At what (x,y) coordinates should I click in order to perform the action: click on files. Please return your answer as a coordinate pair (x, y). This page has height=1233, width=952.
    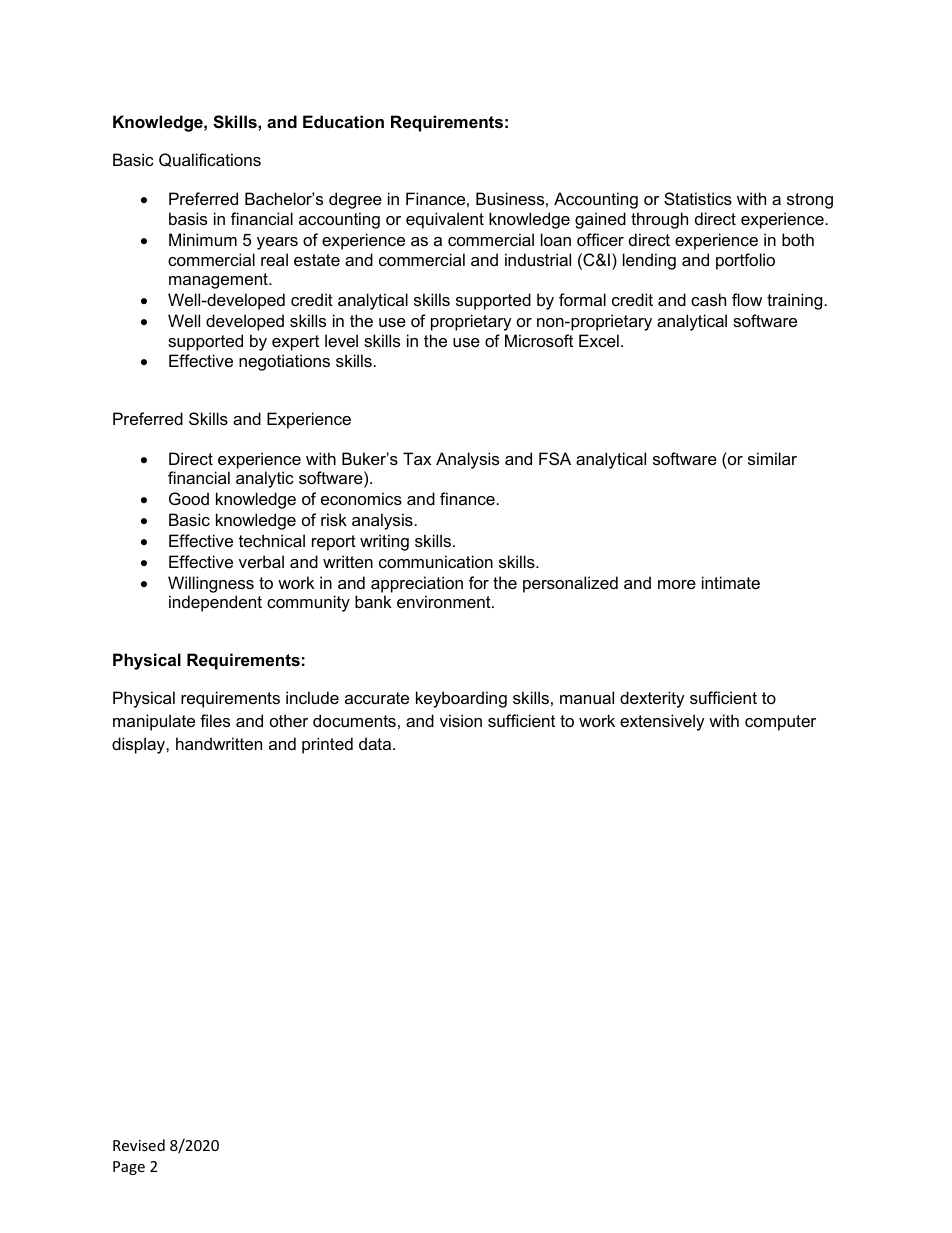
    Looking at the image, I should click on (215, 720).
